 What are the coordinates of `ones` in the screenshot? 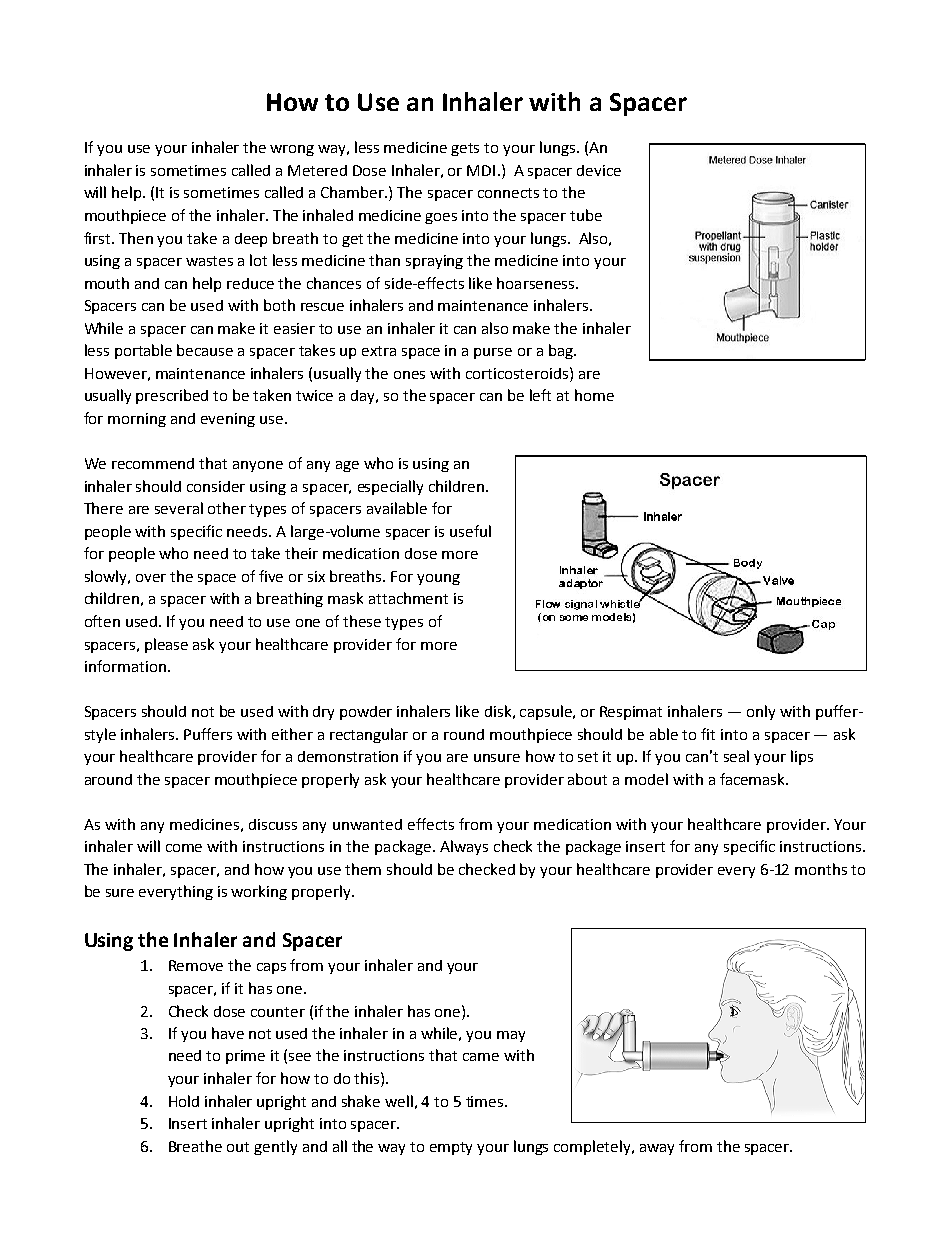 It's located at (409, 375).
